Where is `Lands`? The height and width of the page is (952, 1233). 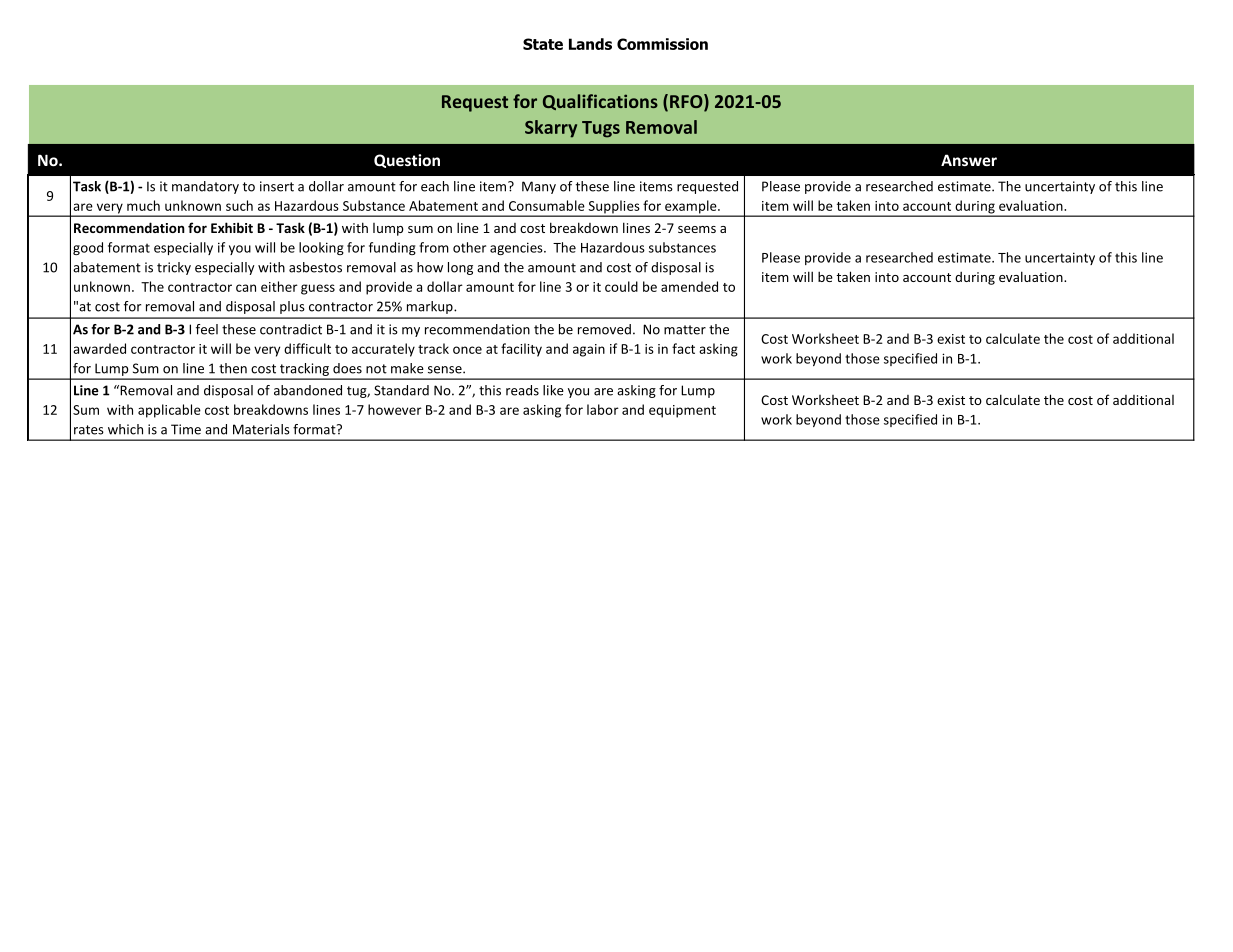 Lands is located at coordinates (590, 44).
